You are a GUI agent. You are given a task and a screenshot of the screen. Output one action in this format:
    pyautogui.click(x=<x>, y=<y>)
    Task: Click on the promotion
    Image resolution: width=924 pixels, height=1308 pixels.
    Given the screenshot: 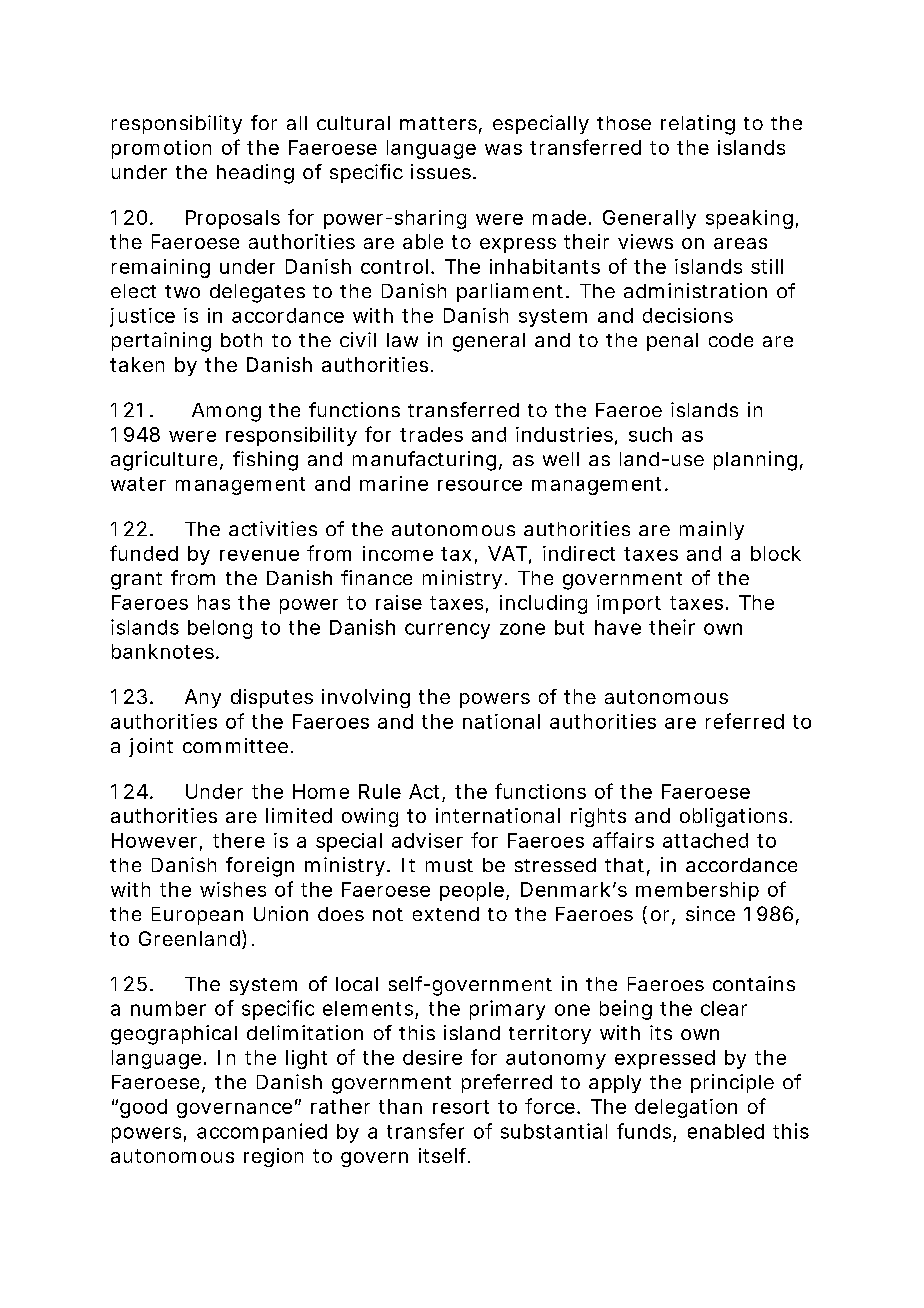 What is the action you would take?
    pyautogui.click(x=161, y=149)
